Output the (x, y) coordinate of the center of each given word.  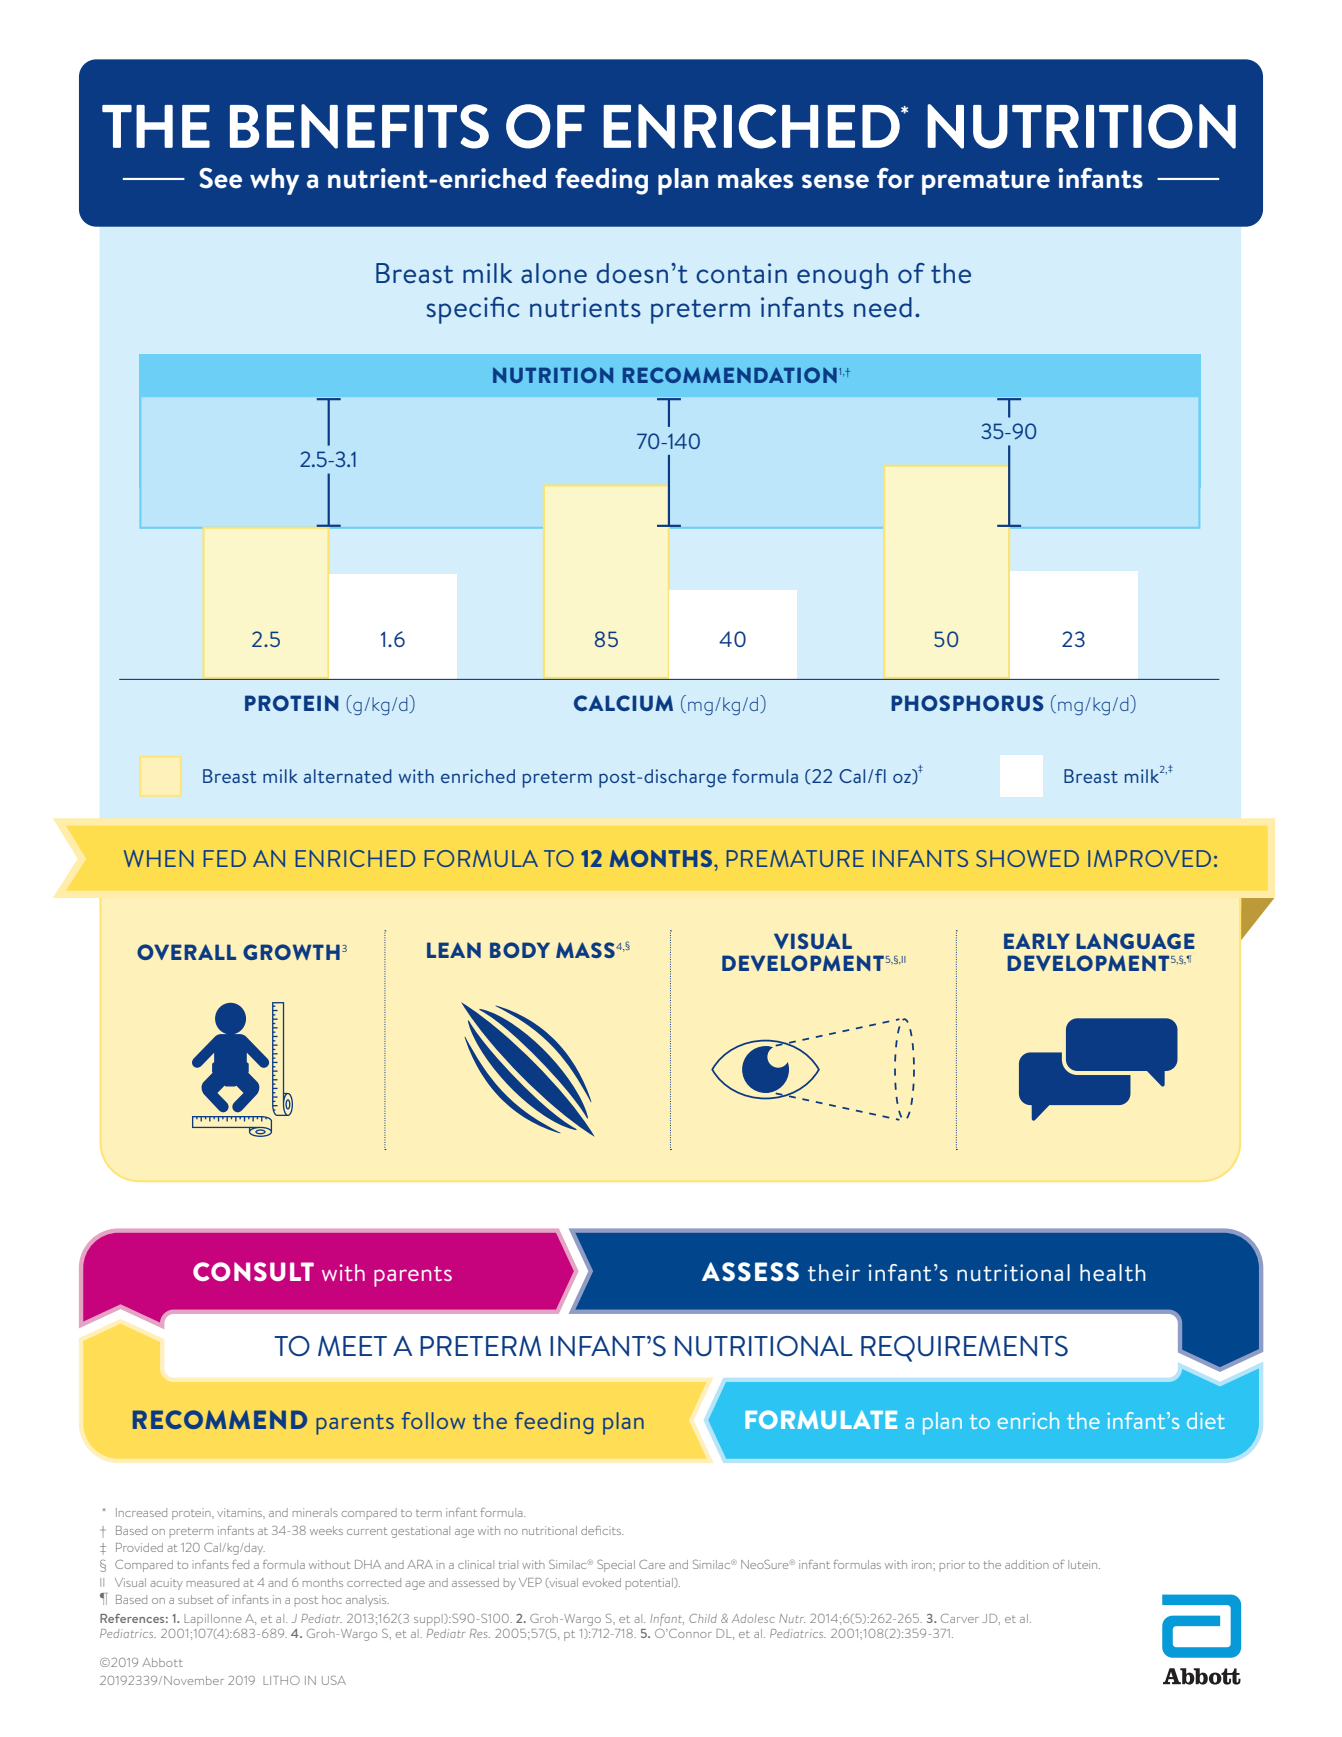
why (274, 181)
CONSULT (253, 1271)
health (1113, 1273)
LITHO (281, 1680)
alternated (348, 776)
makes (755, 178)
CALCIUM (623, 703)
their (834, 1273)
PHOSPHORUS (967, 703)
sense (835, 181)
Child (703, 1618)
